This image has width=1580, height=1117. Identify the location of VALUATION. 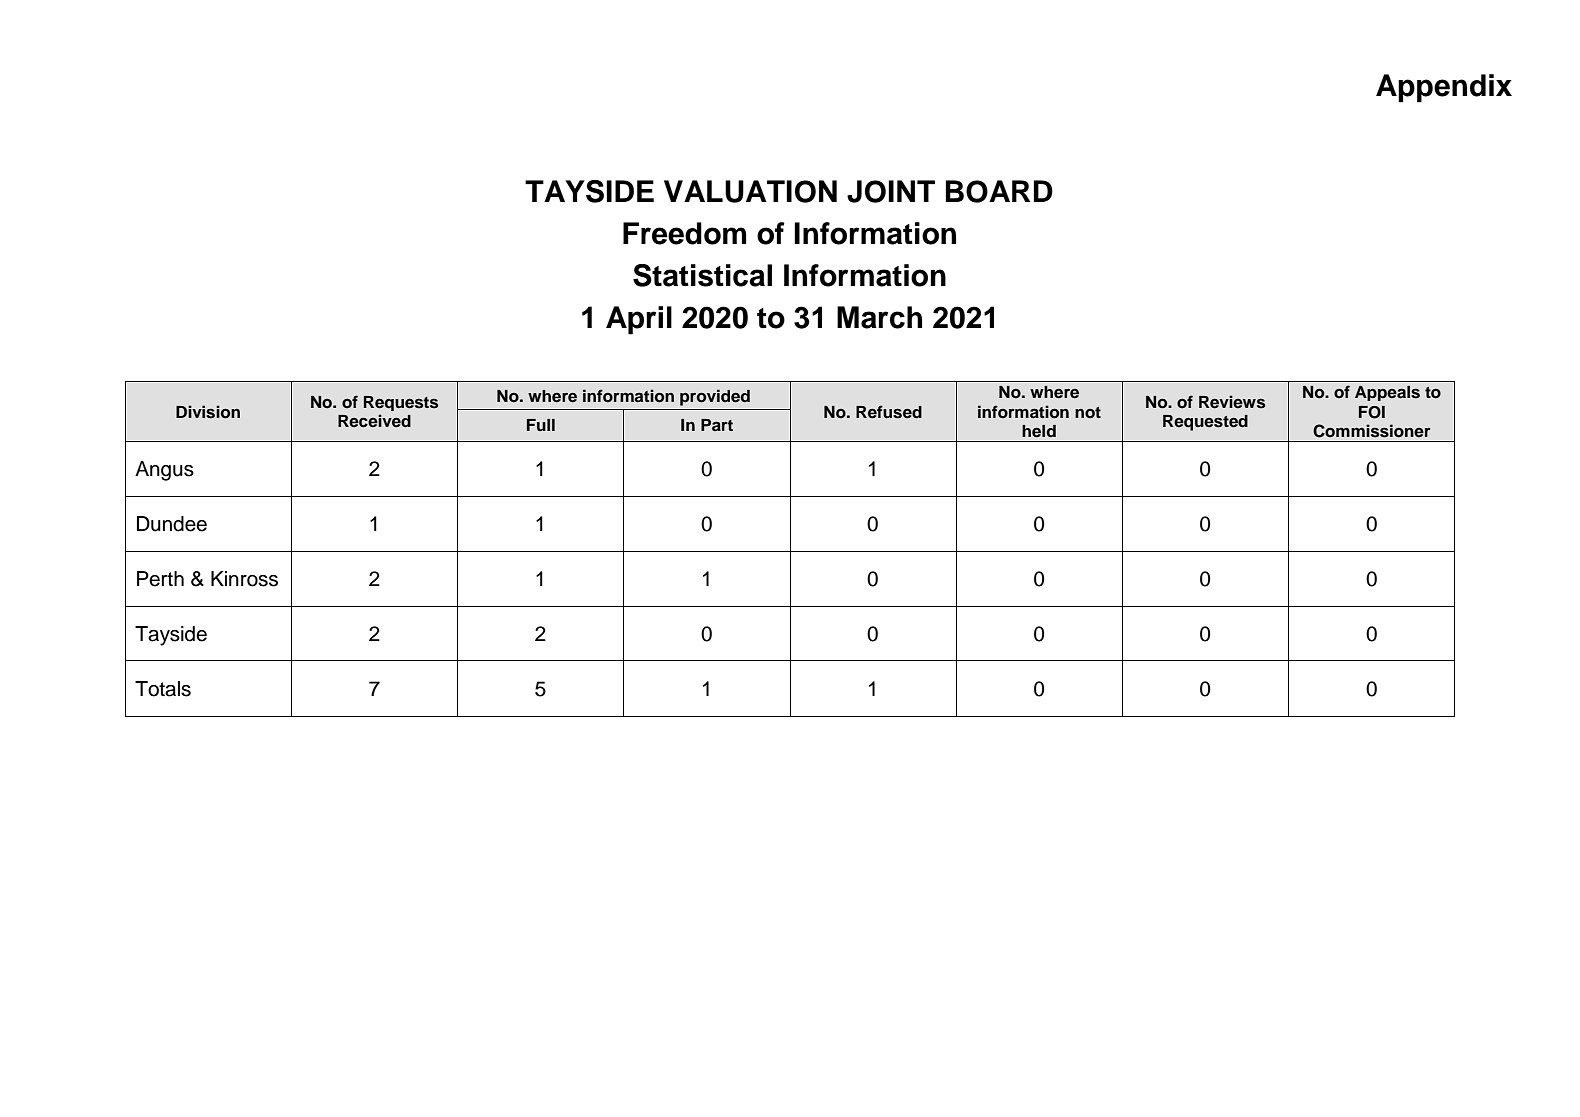
(750, 191).
